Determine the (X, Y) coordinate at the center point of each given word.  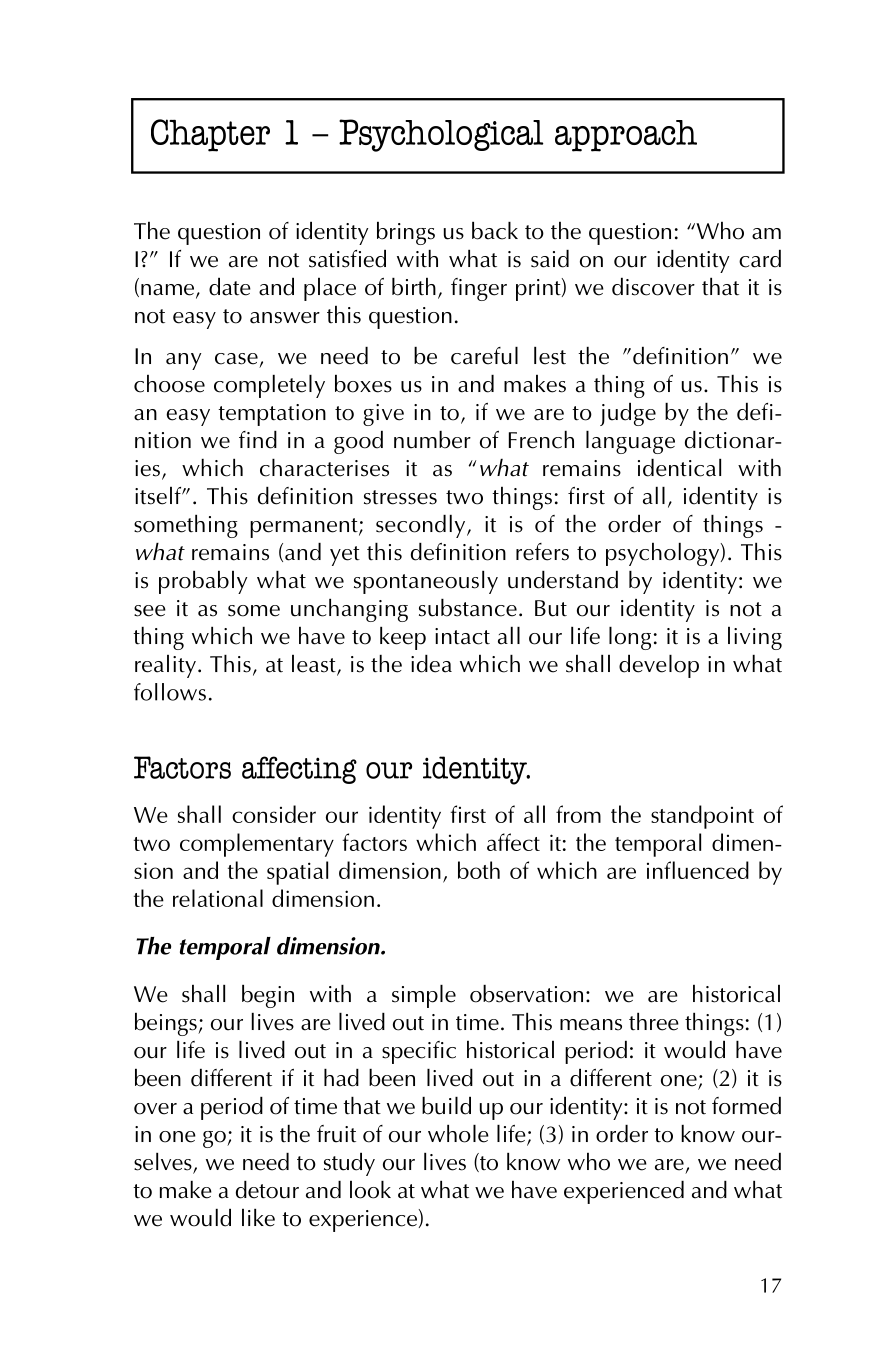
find (258, 440)
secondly (422, 526)
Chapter (210, 135)
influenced (698, 870)
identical (679, 468)
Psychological (441, 135)
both (479, 870)
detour (267, 1190)
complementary (257, 845)
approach (626, 136)
